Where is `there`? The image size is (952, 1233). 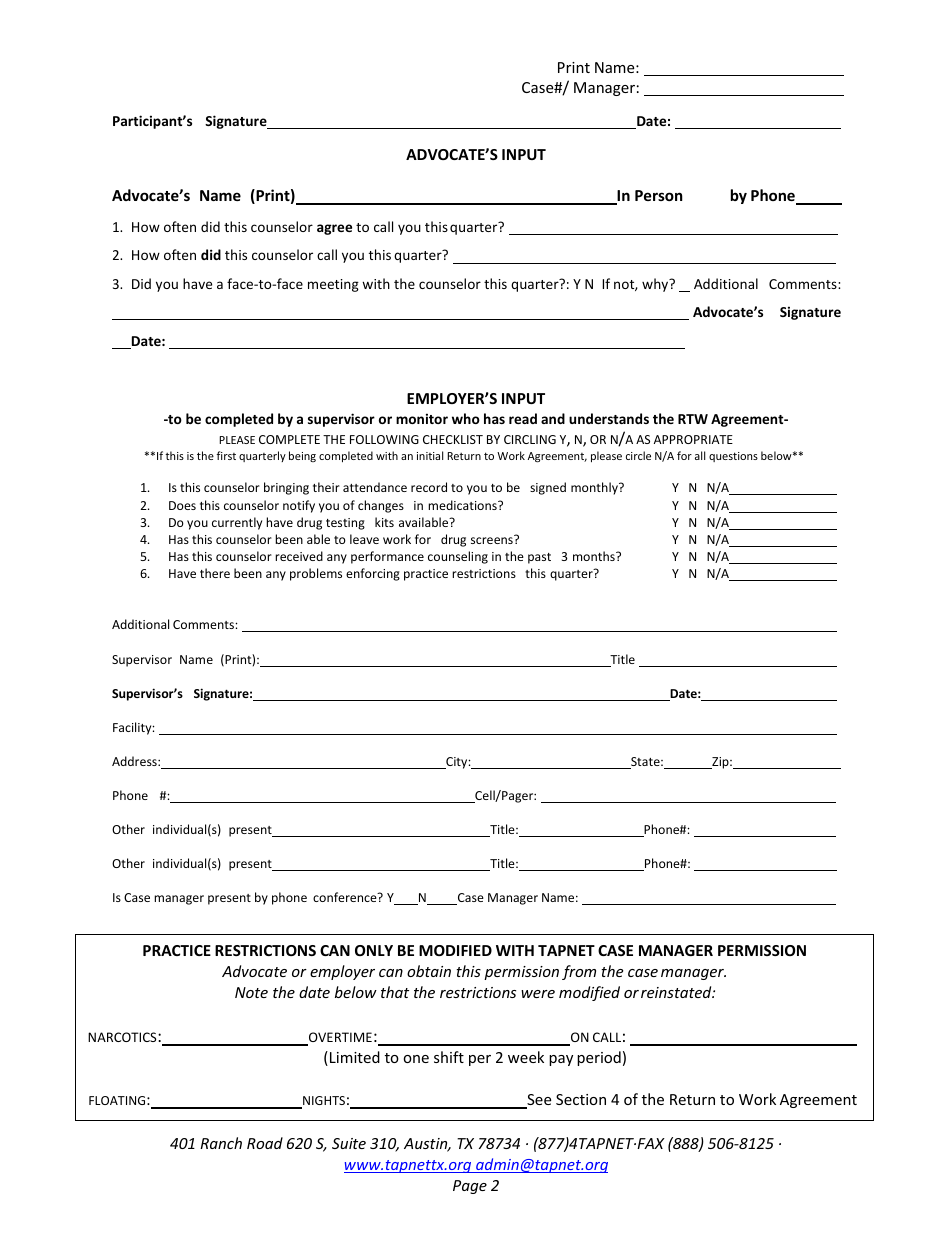
there is located at coordinates (215, 573).
